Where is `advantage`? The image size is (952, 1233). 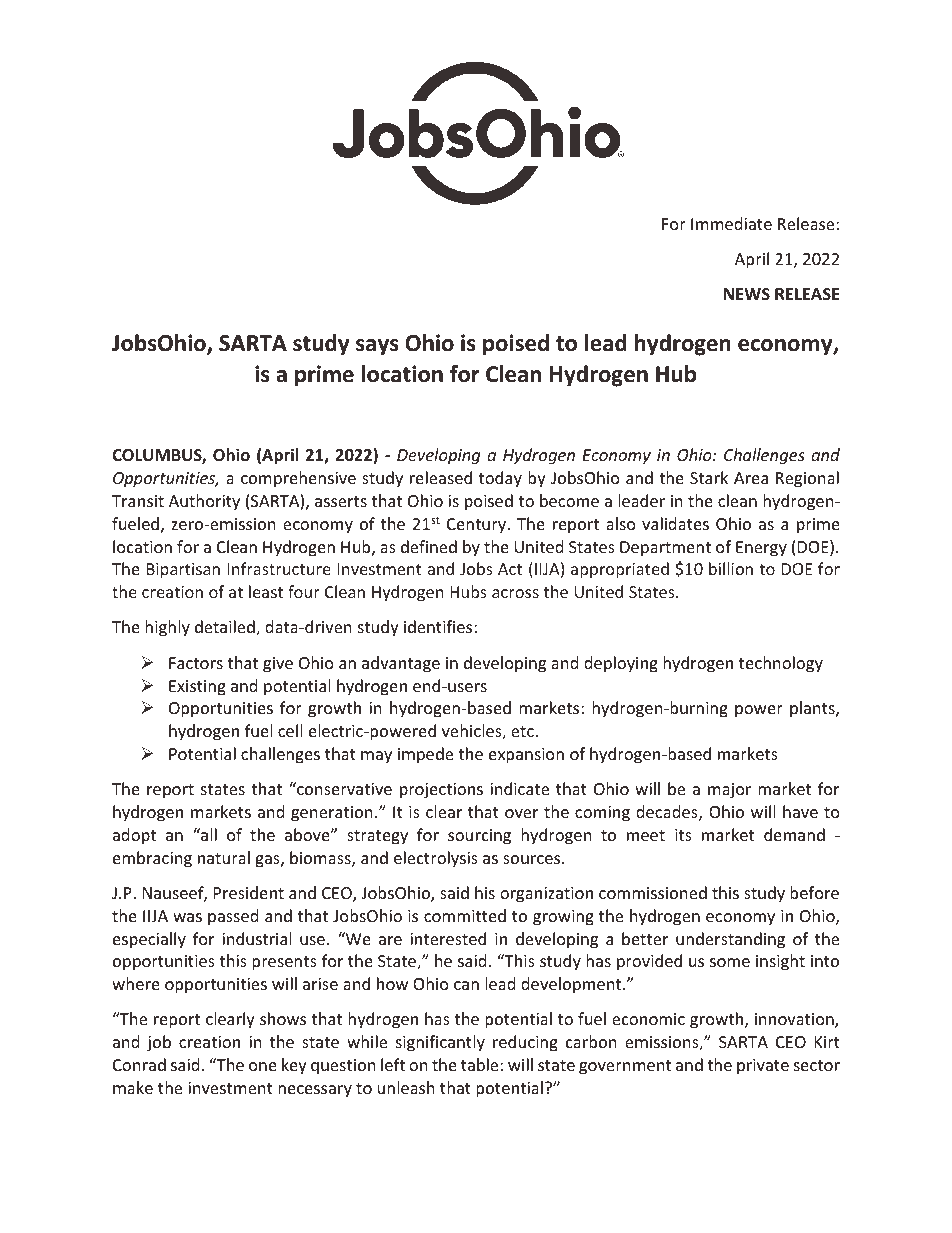 advantage is located at coordinates (401, 664).
